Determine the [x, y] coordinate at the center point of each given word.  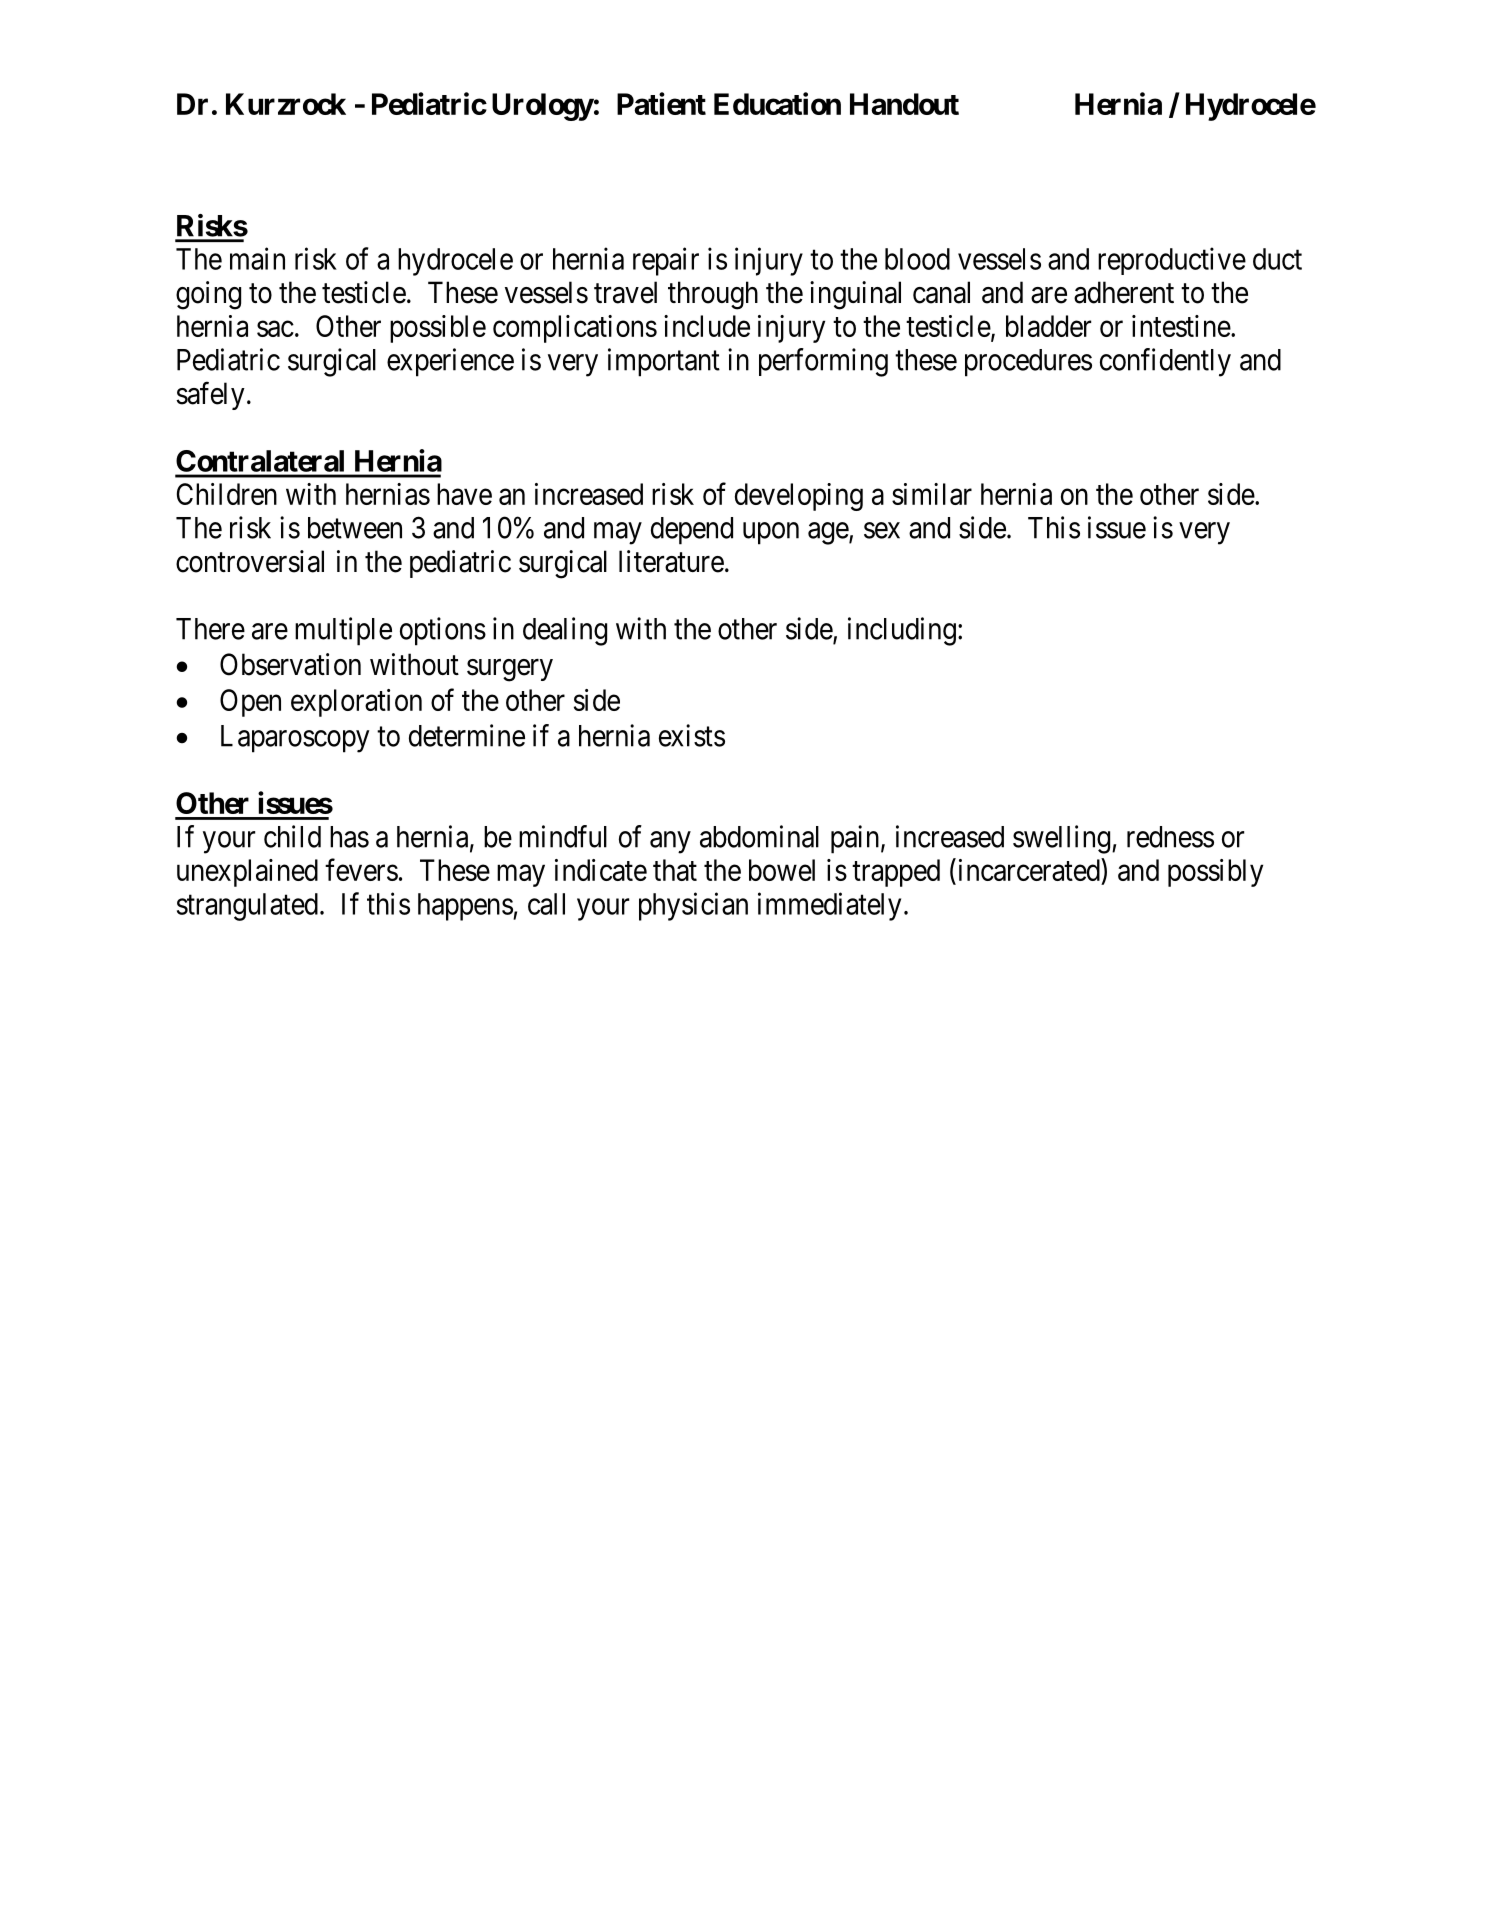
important [664, 362]
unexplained [247, 873]
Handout [904, 104]
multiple [343, 631]
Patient [661, 103]
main [257, 258]
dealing [565, 631]
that [675, 870]
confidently [1165, 362]
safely [210, 395]
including [902, 631]
